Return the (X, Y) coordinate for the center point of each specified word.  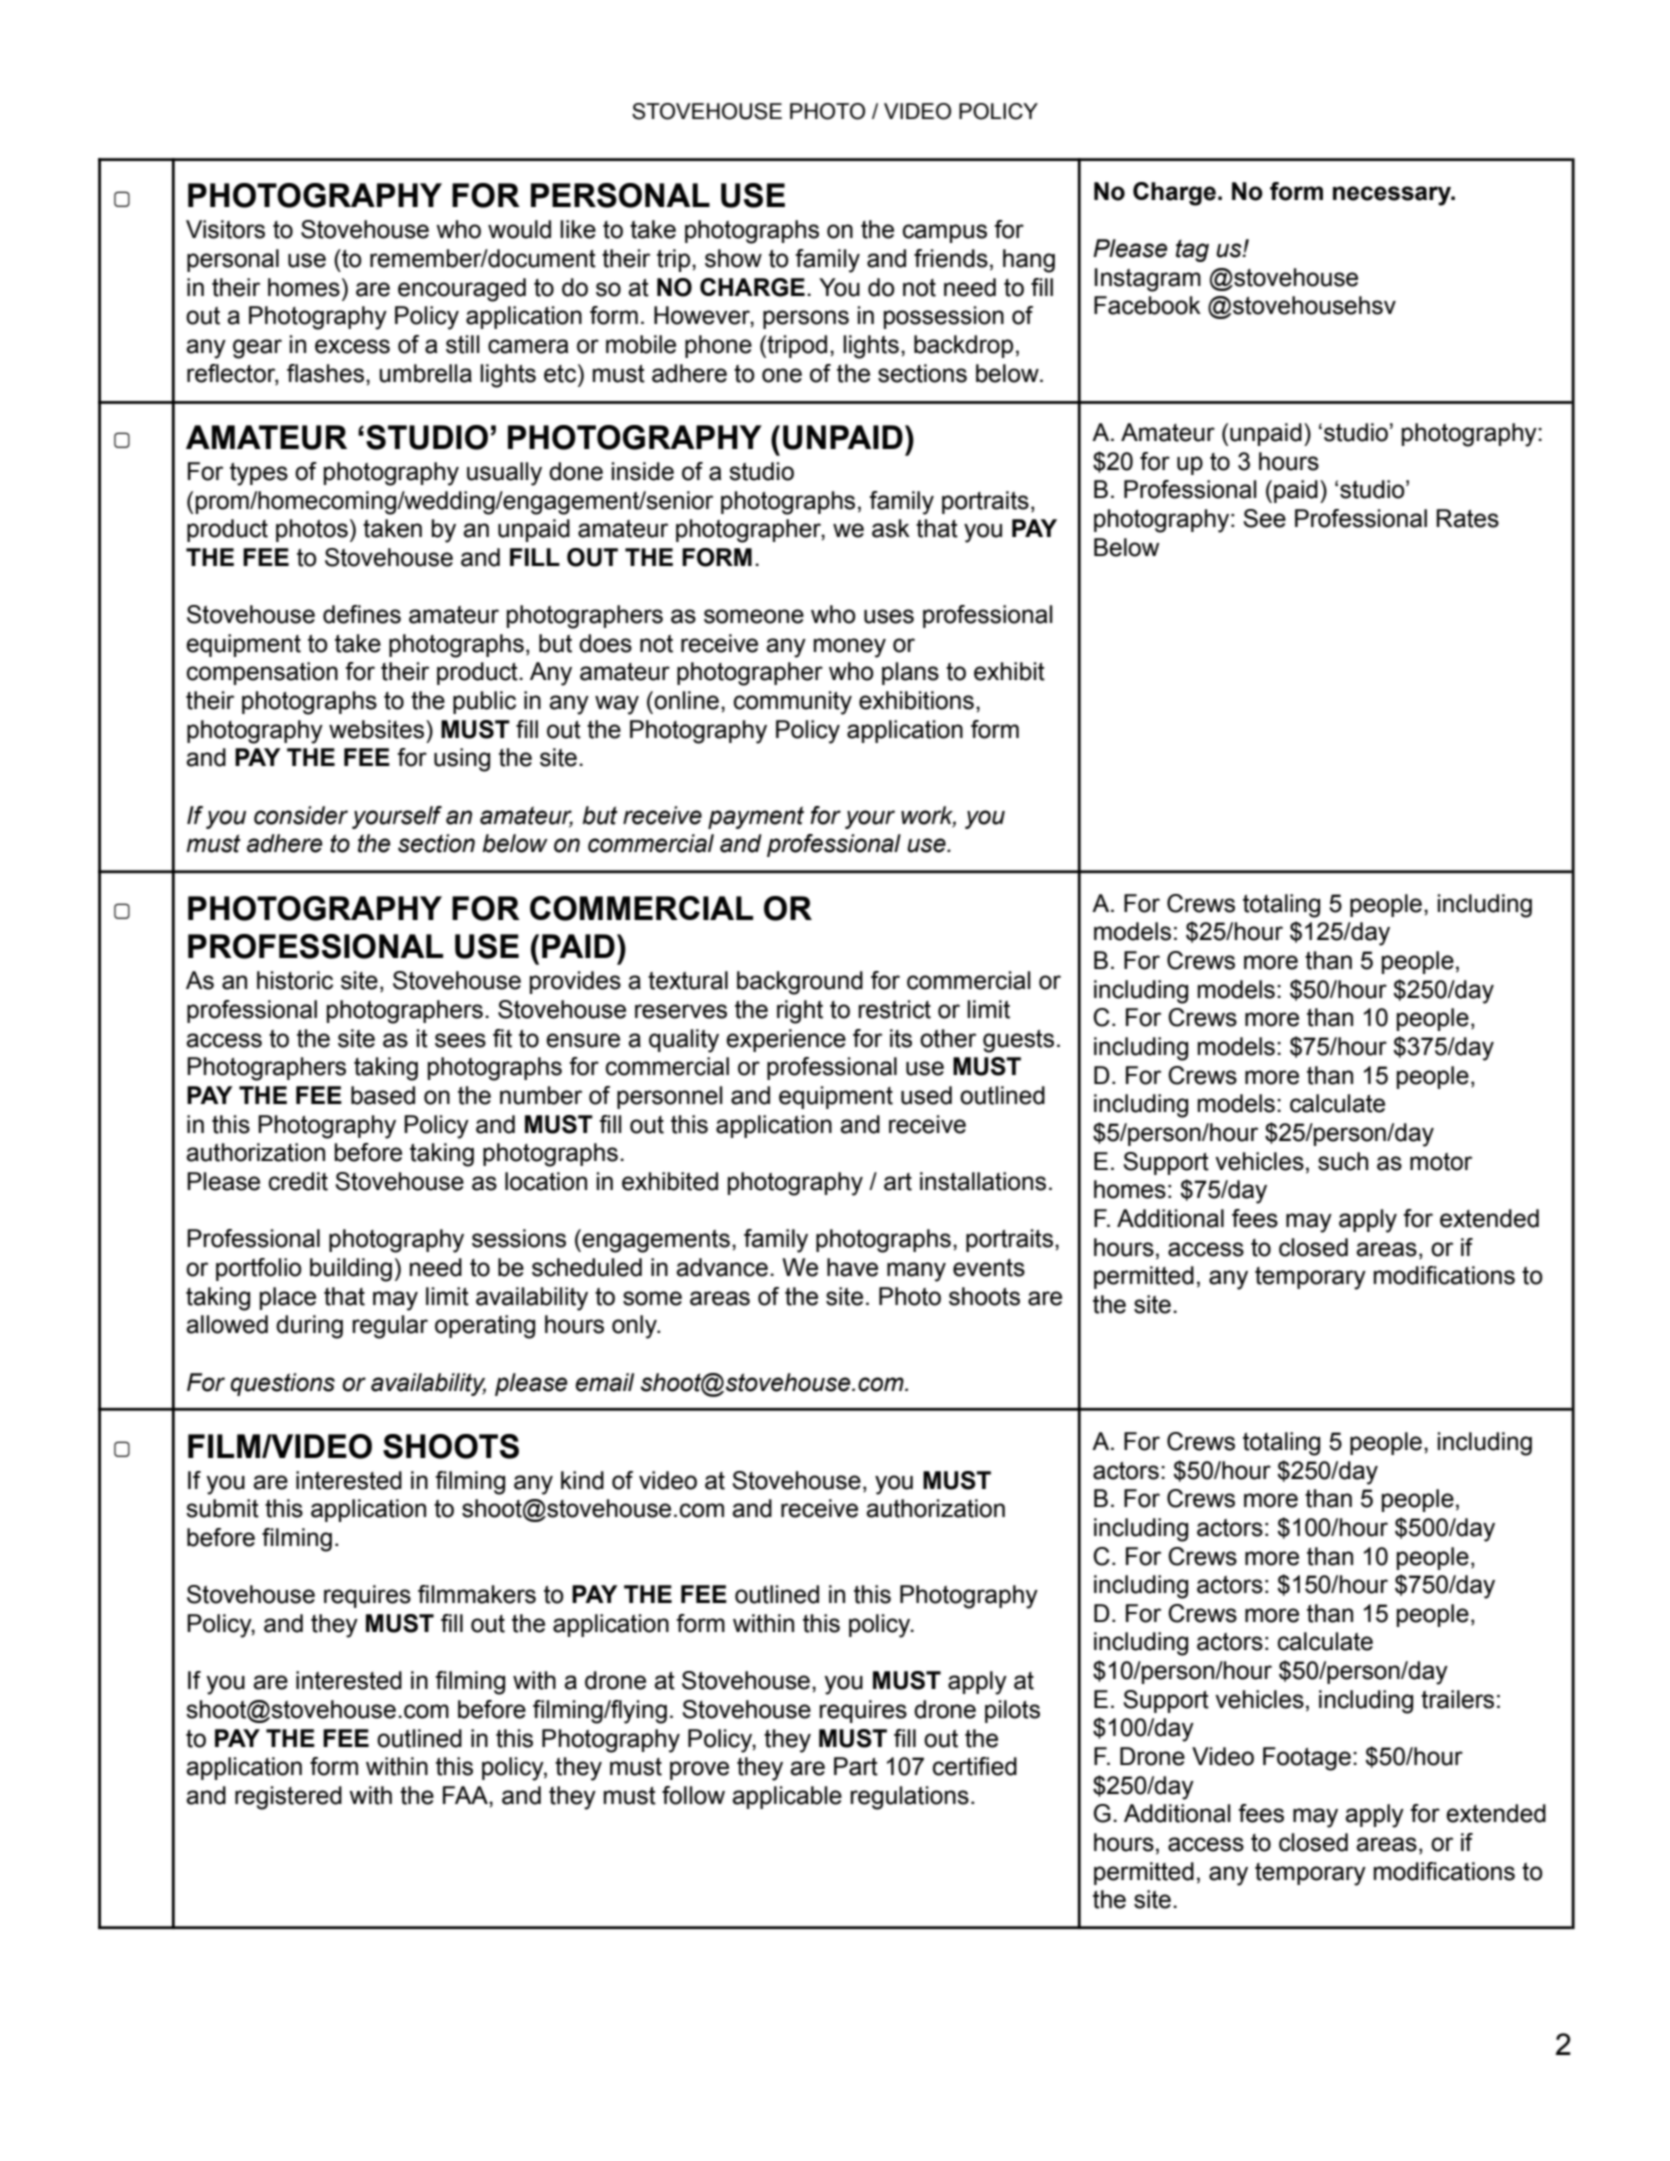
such (1343, 1161)
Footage (1307, 1759)
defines (362, 614)
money (850, 648)
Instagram (1148, 280)
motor (1441, 1162)
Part (856, 1766)
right (800, 1012)
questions (283, 1384)
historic (295, 980)
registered (288, 1798)
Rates (1468, 518)
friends (951, 258)
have (852, 1267)
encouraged (462, 290)
